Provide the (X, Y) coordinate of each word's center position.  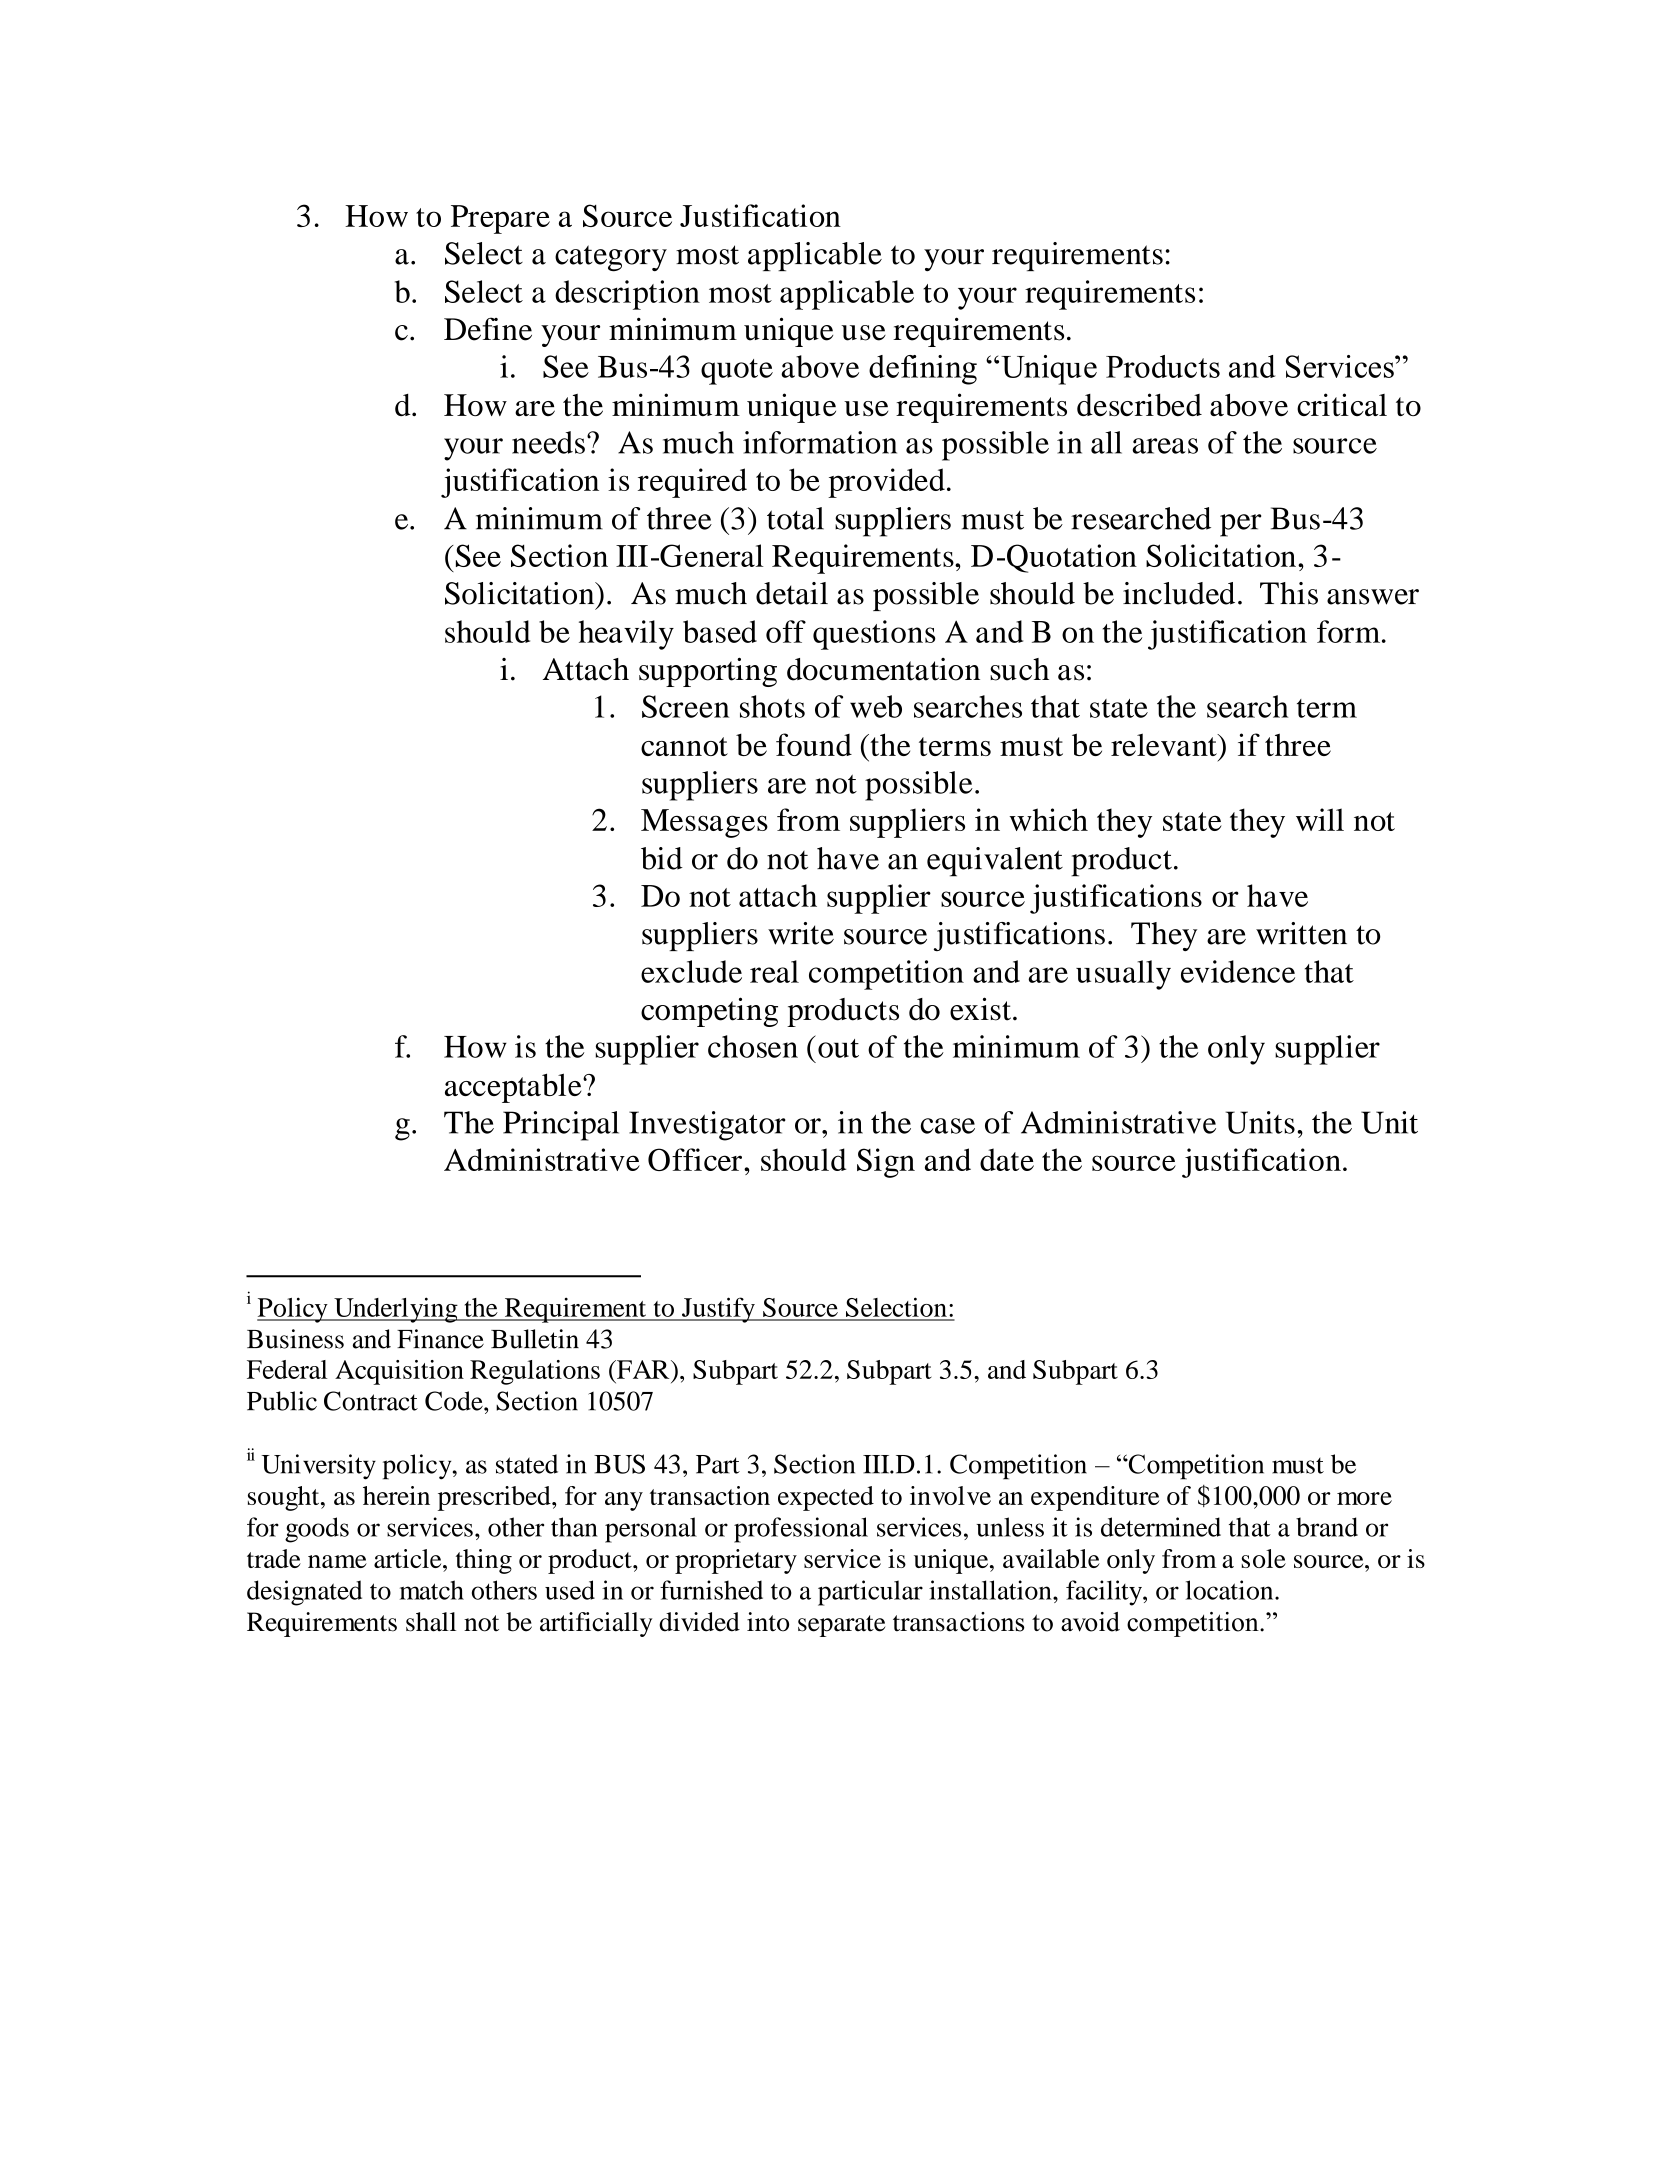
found (814, 744)
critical (1342, 404)
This (1289, 593)
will (1320, 819)
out (838, 1048)
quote (737, 372)
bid (662, 858)
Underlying (396, 1310)
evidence (1238, 971)
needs (548, 442)
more (1364, 1498)
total (795, 518)
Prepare (500, 219)
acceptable (514, 1088)
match (432, 1590)
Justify (718, 1310)
